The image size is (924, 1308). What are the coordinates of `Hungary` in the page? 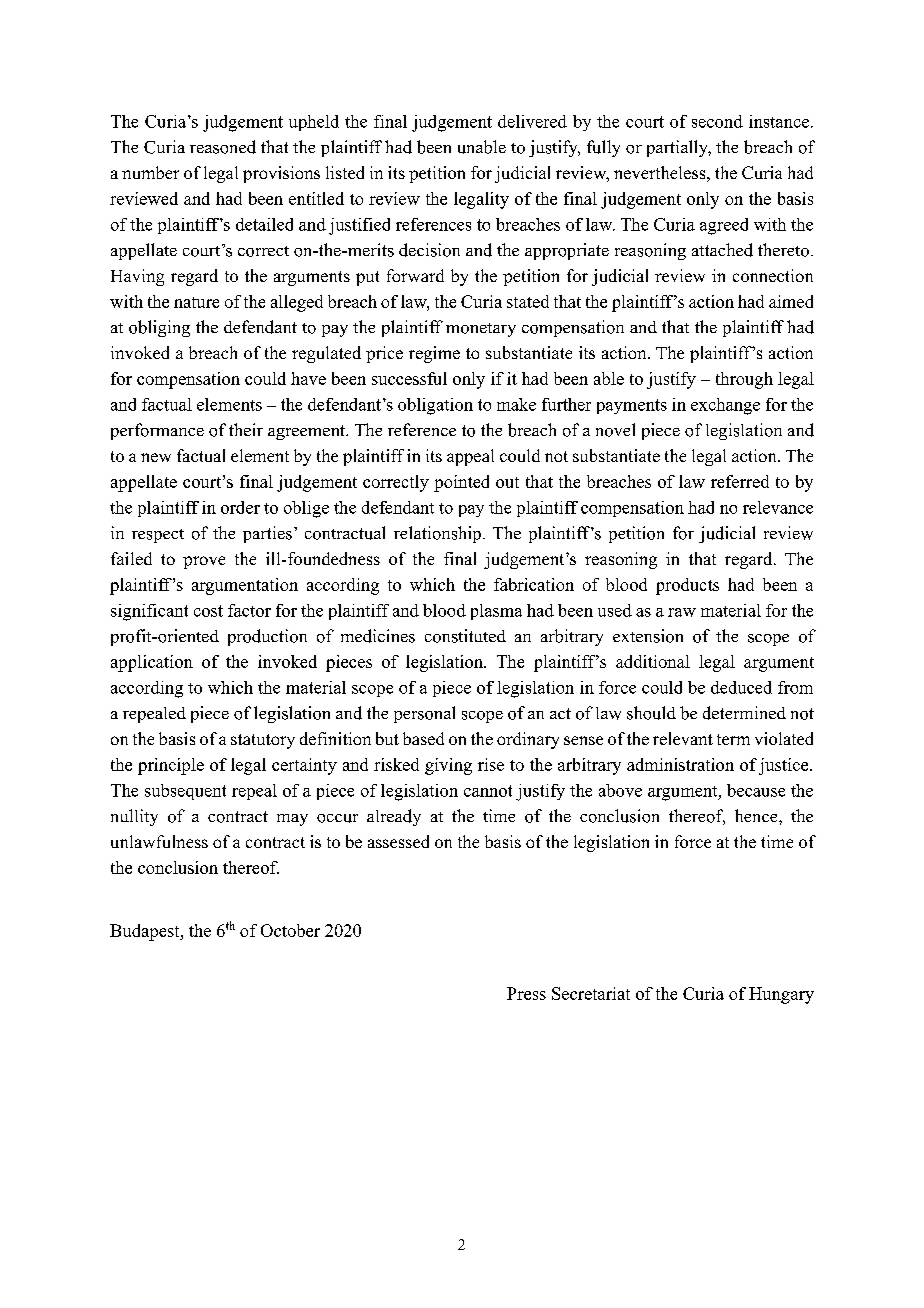 It's located at (781, 995).
